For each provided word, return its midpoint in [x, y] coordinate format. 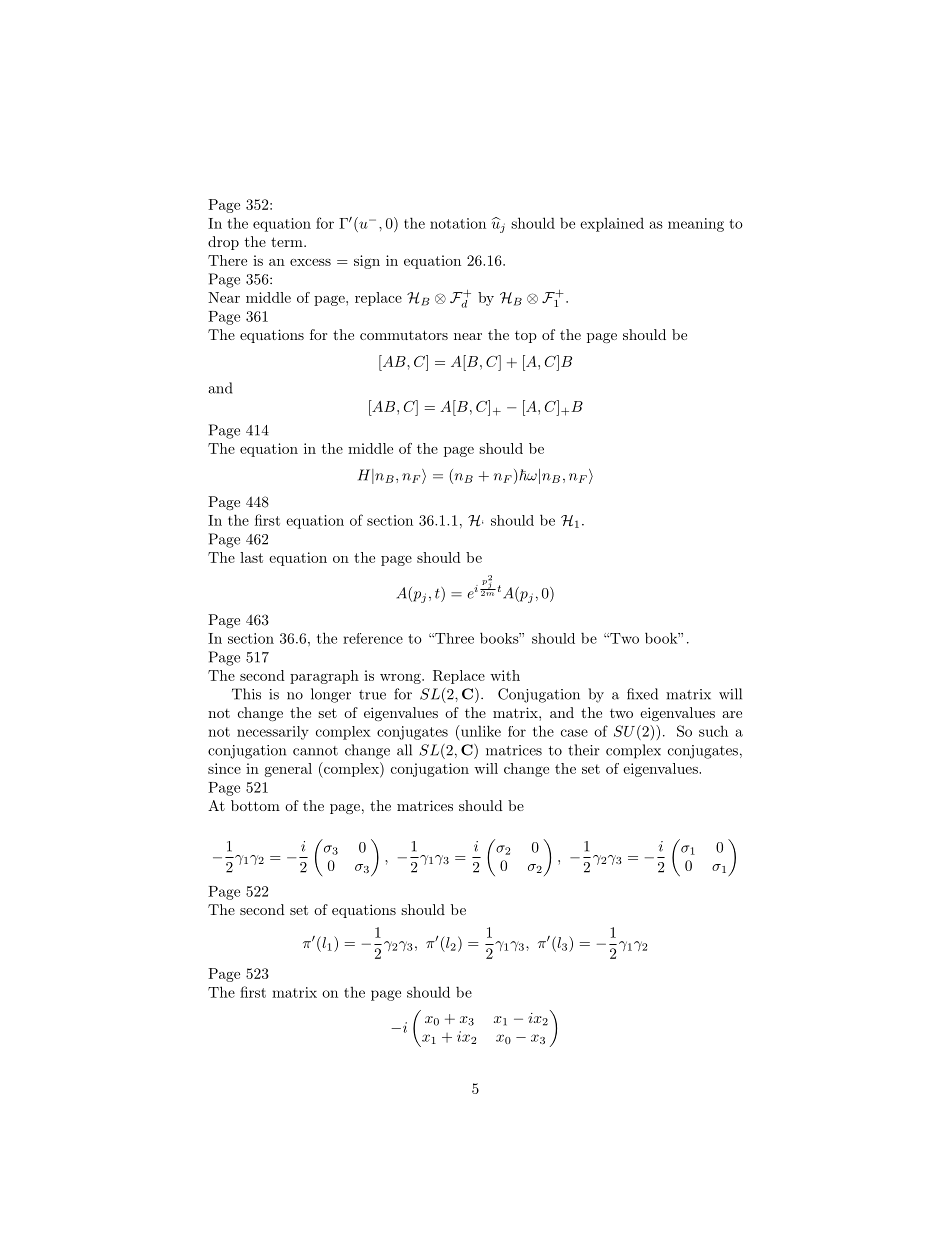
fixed [642, 694]
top [526, 337]
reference [373, 638]
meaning [696, 225]
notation [458, 223]
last [251, 557]
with [505, 675]
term [288, 242]
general [288, 770]
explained [612, 225]
